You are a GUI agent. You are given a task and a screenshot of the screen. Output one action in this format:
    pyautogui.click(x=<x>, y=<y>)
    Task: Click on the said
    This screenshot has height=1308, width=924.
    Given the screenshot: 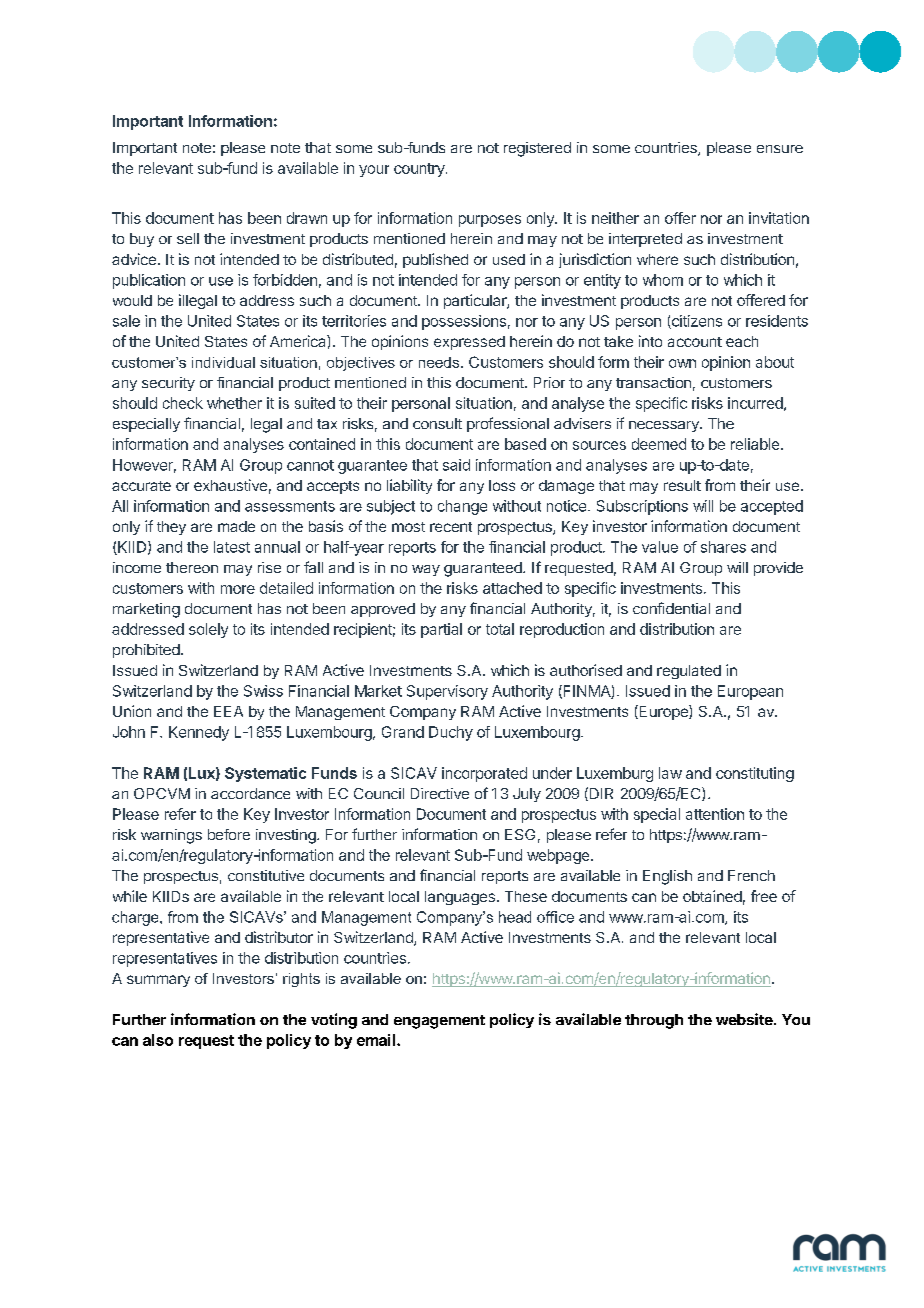 What is the action you would take?
    pyautogui.click(x=456, y=465)
